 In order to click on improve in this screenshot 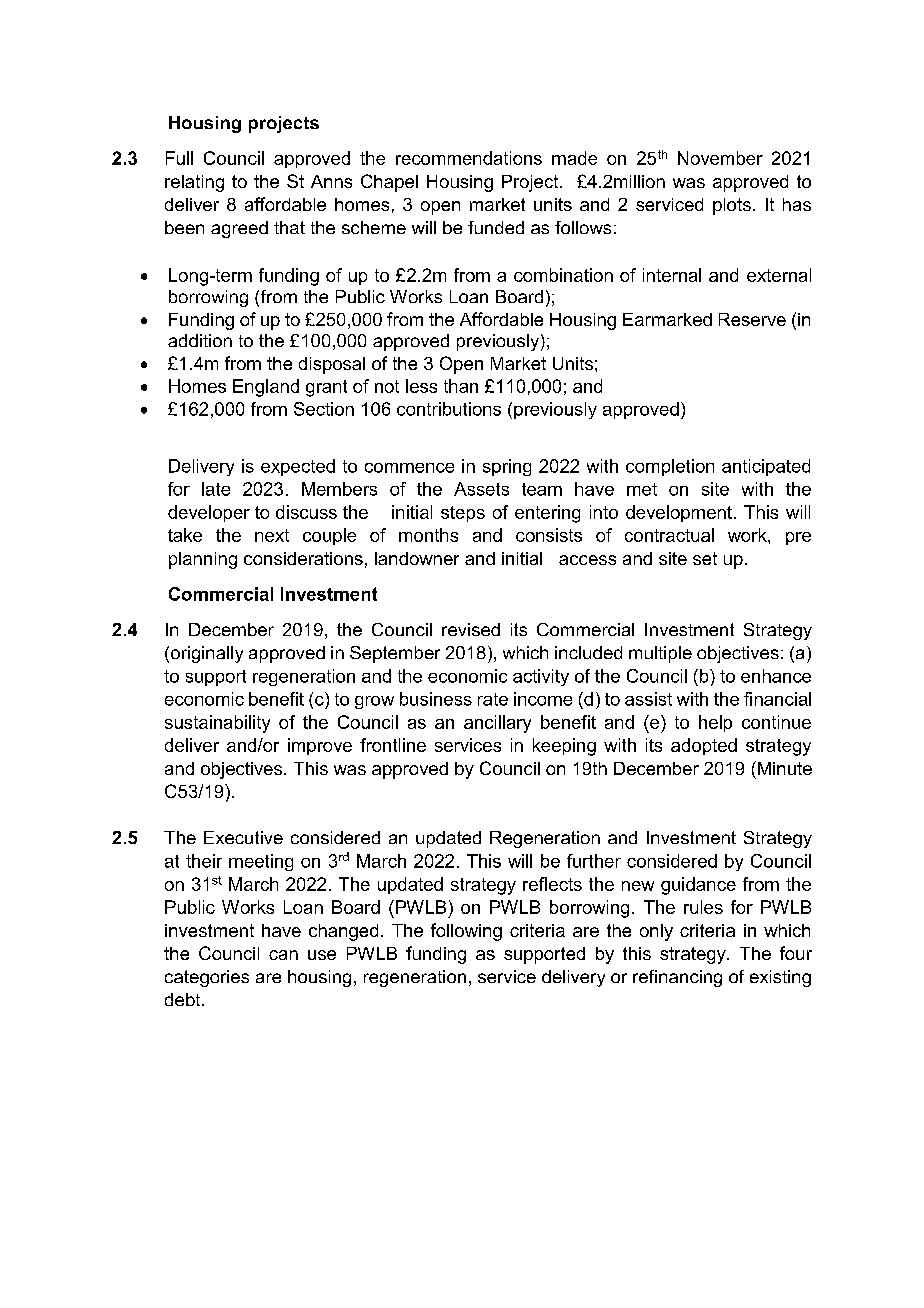, I will do `click(320, 746)`.
